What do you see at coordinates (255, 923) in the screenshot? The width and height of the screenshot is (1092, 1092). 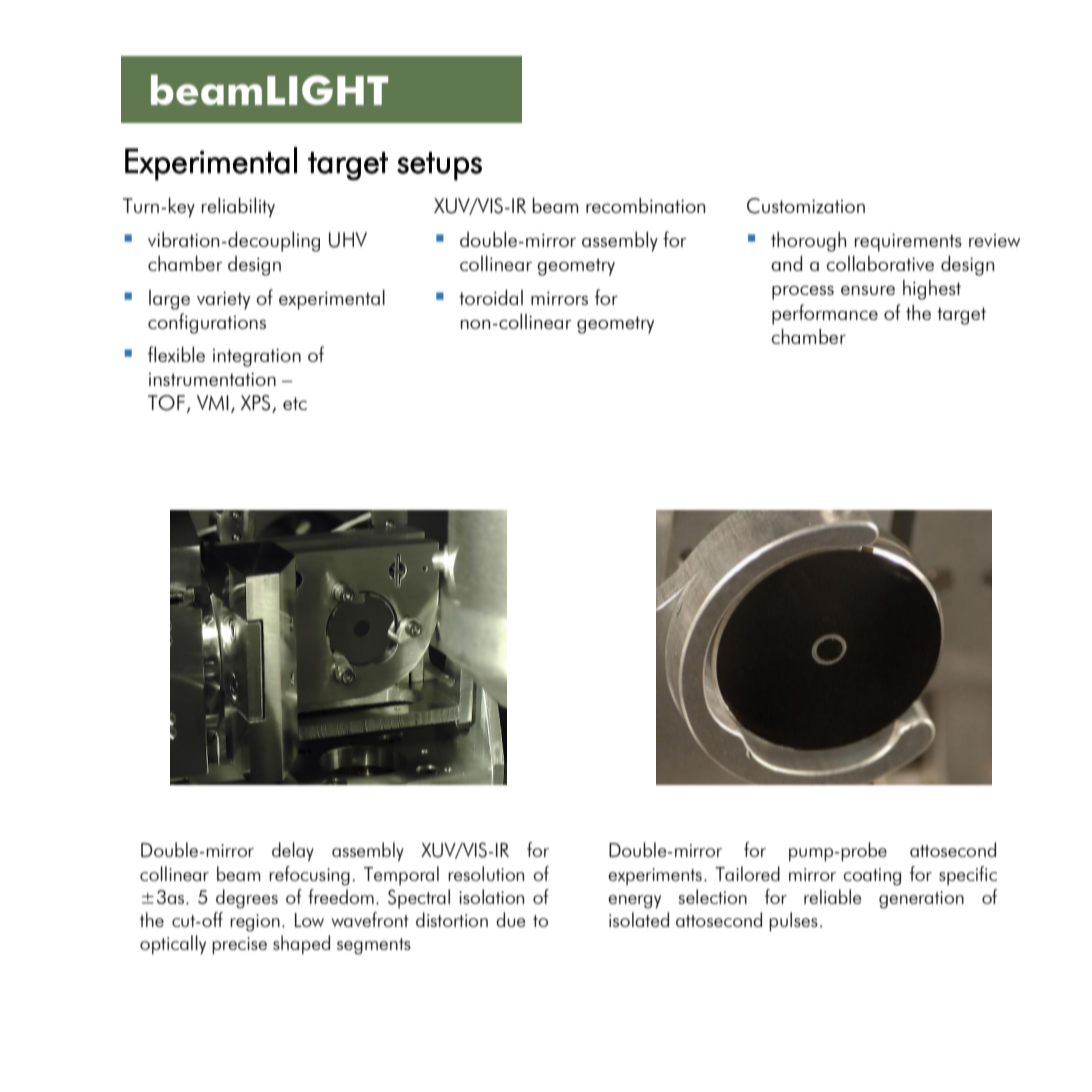 I see `region` at bounding box center [255, 923].
